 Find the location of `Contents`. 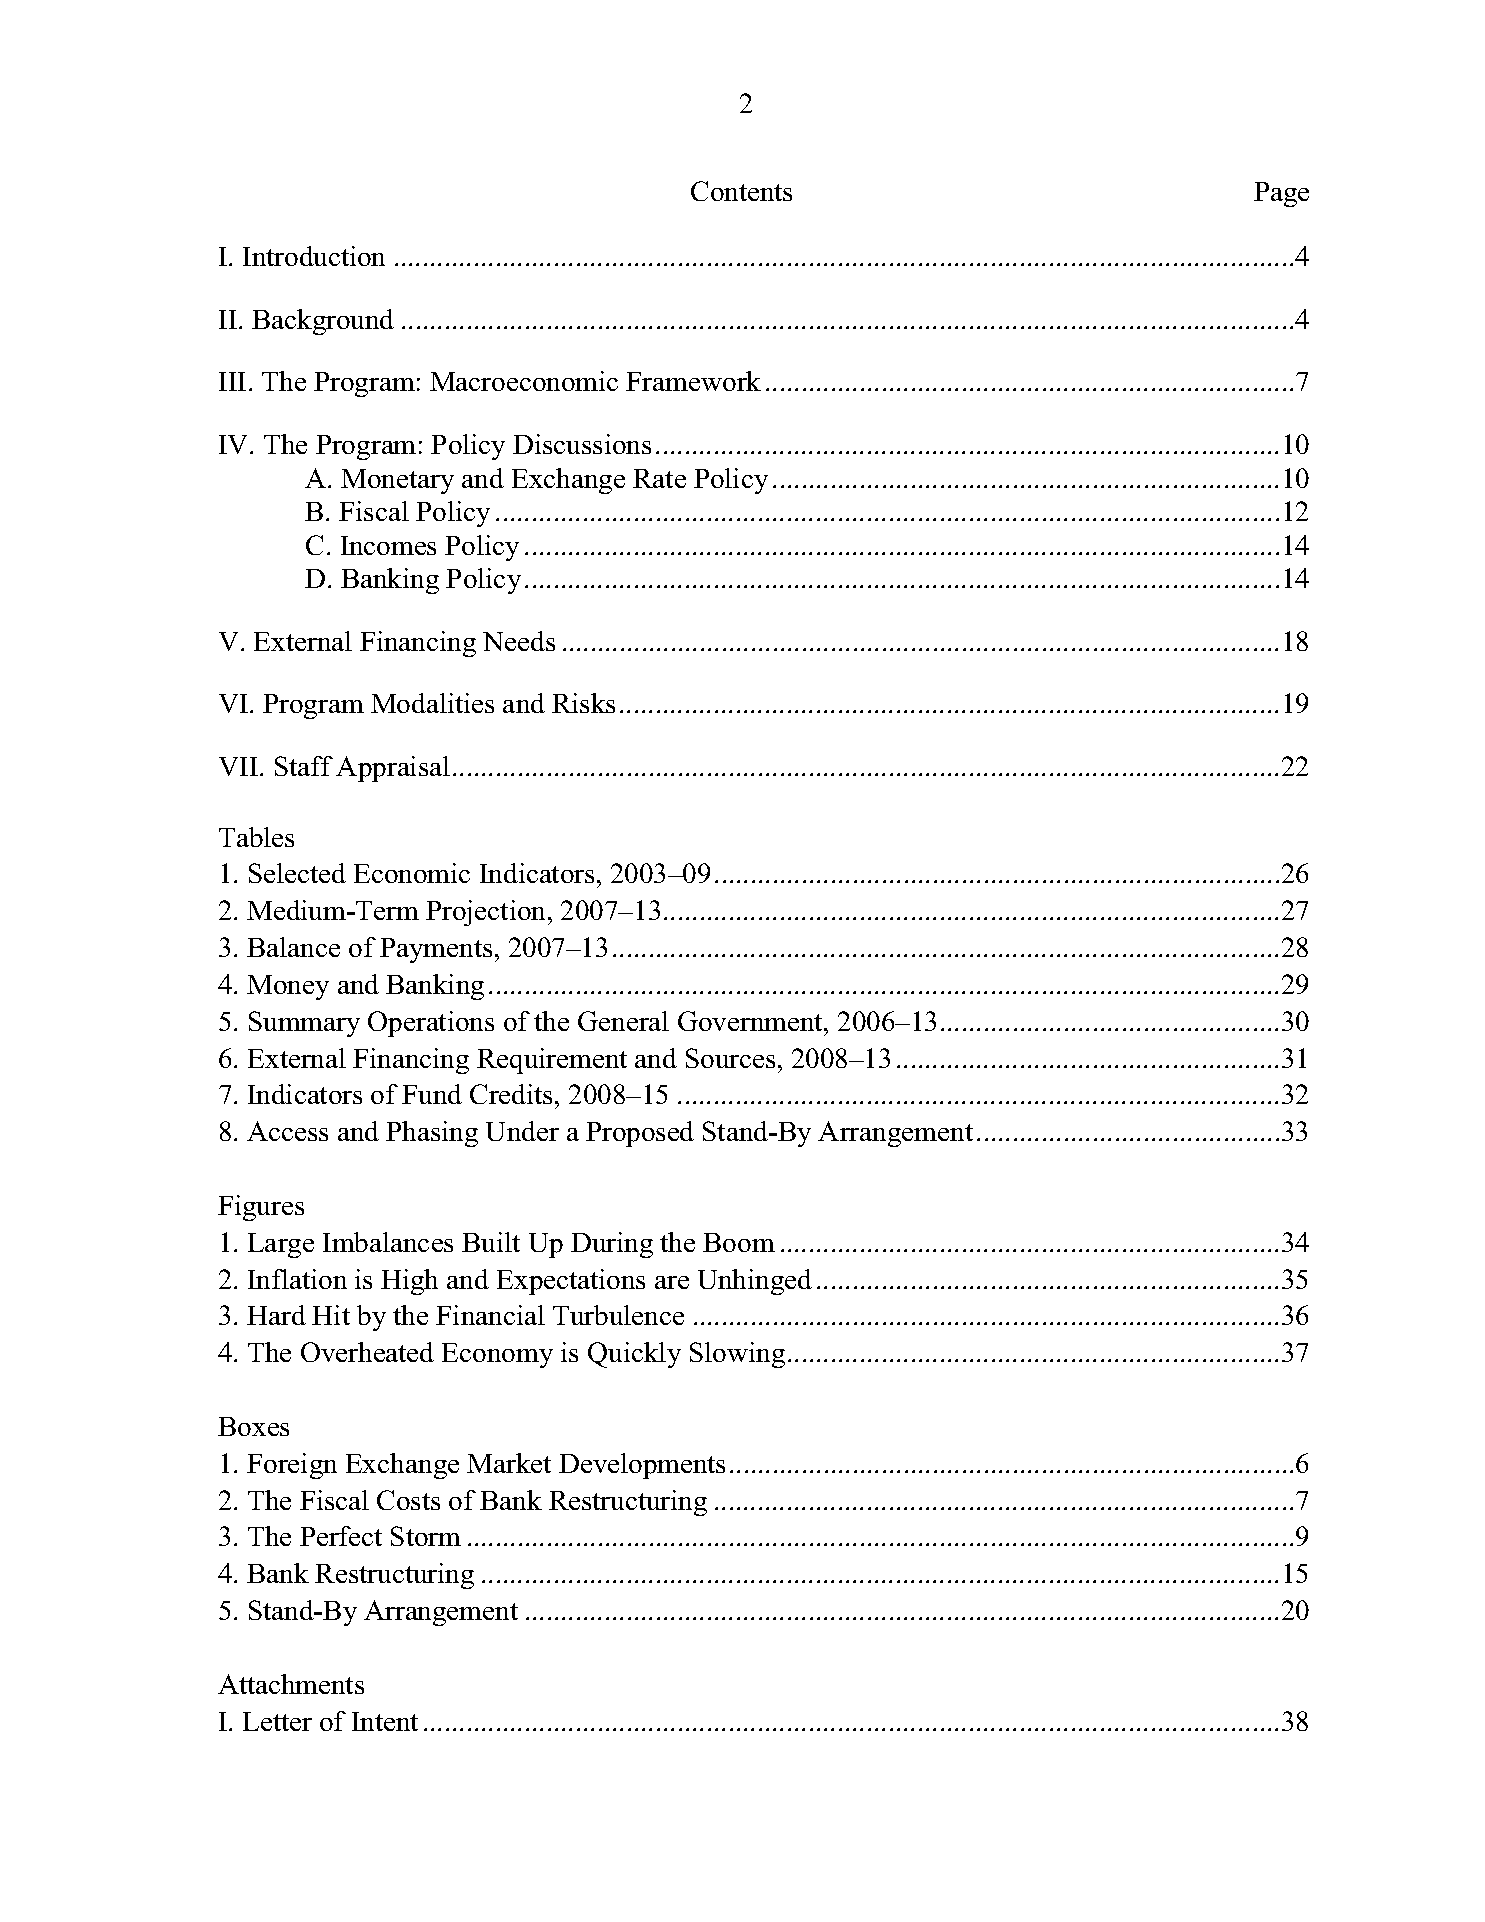

Contents is located at coordinates (741, 191).
